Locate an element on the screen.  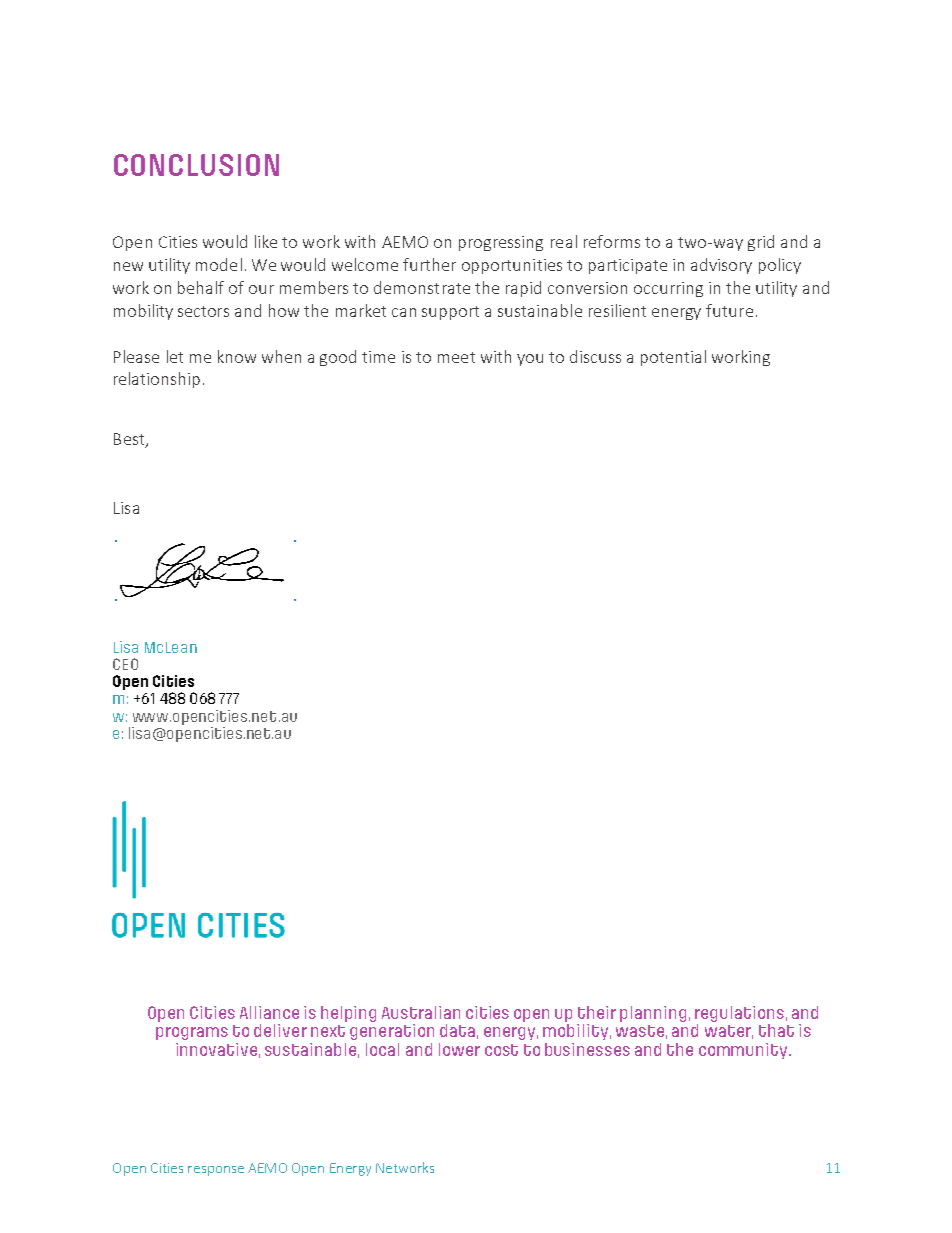
meet is located at coordinates (456, 357).
